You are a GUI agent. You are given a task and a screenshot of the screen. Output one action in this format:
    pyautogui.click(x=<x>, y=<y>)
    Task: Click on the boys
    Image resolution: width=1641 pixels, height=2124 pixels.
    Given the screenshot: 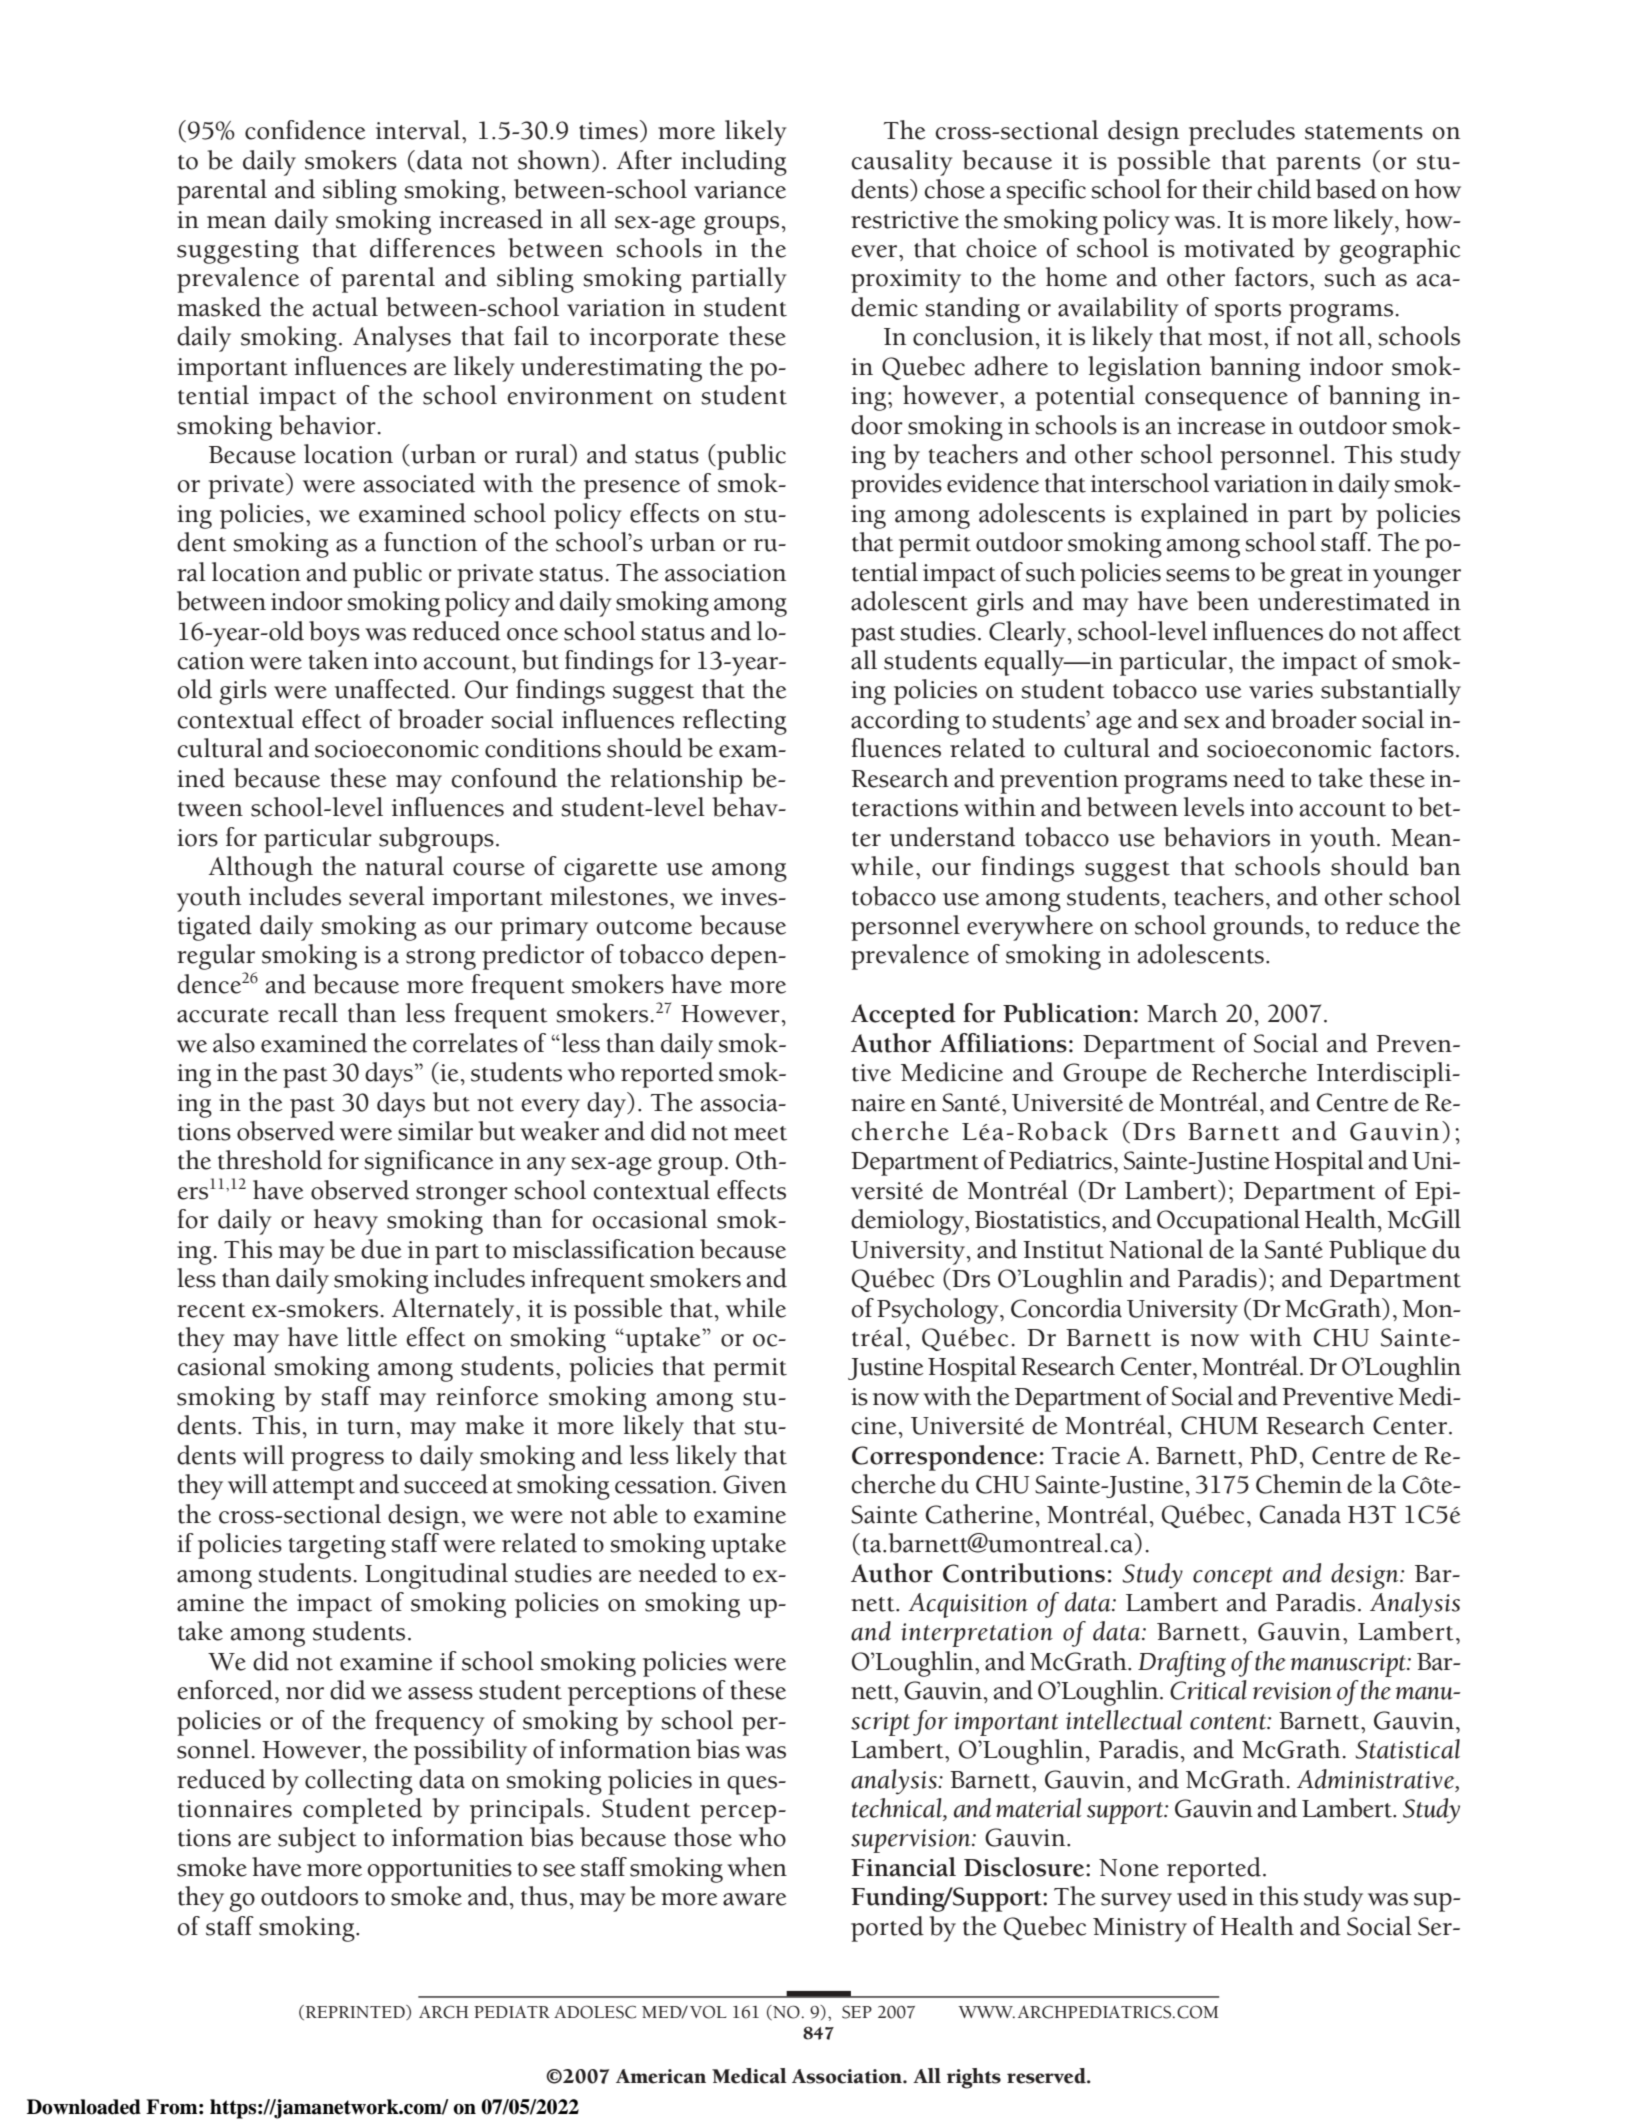 What is the action you would take?
    pyautogui.click(x=334, y=634)
